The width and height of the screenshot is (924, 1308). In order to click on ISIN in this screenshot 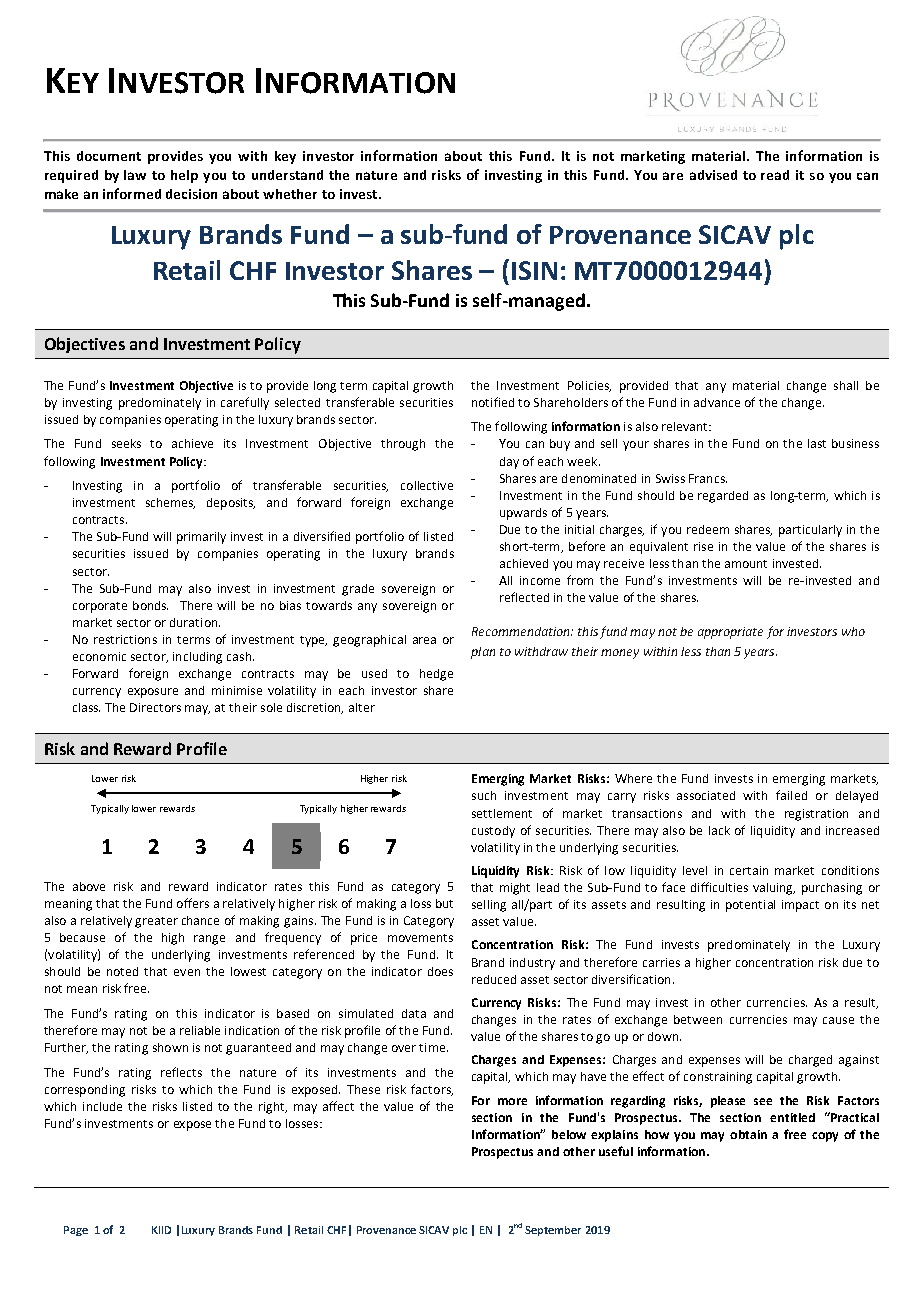, I will do `click(534, 270)`.
